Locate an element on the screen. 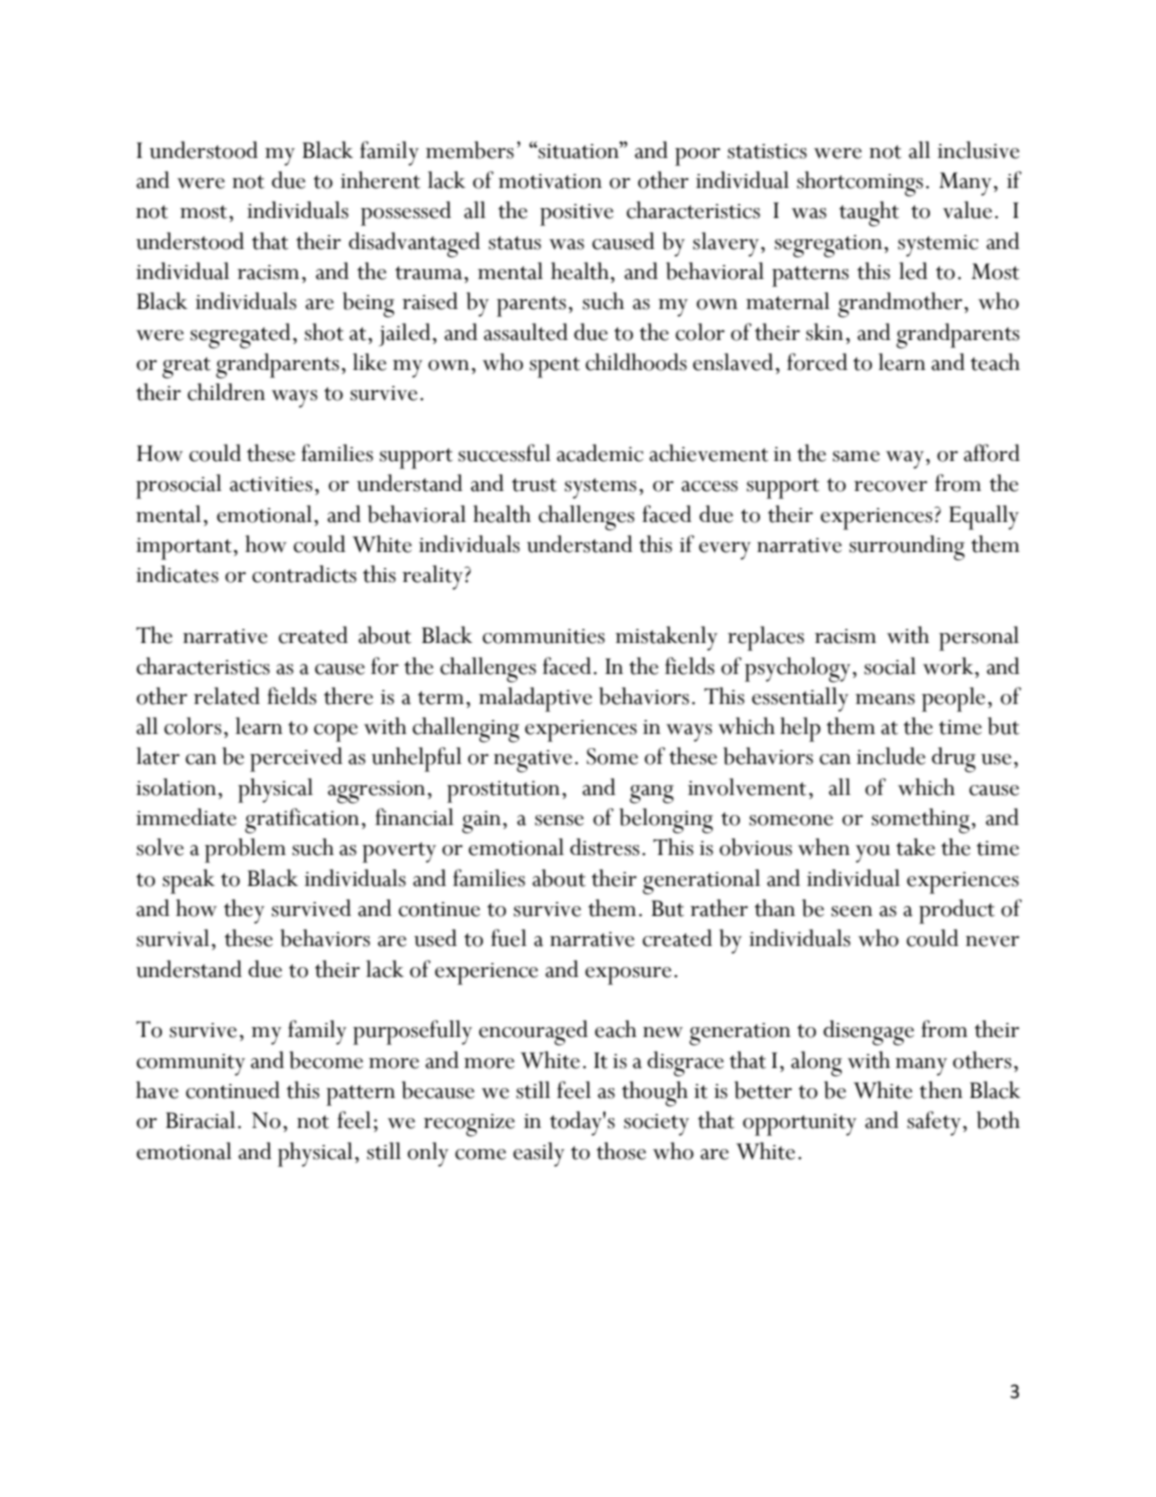  related is located at coordinates (227, 696).
